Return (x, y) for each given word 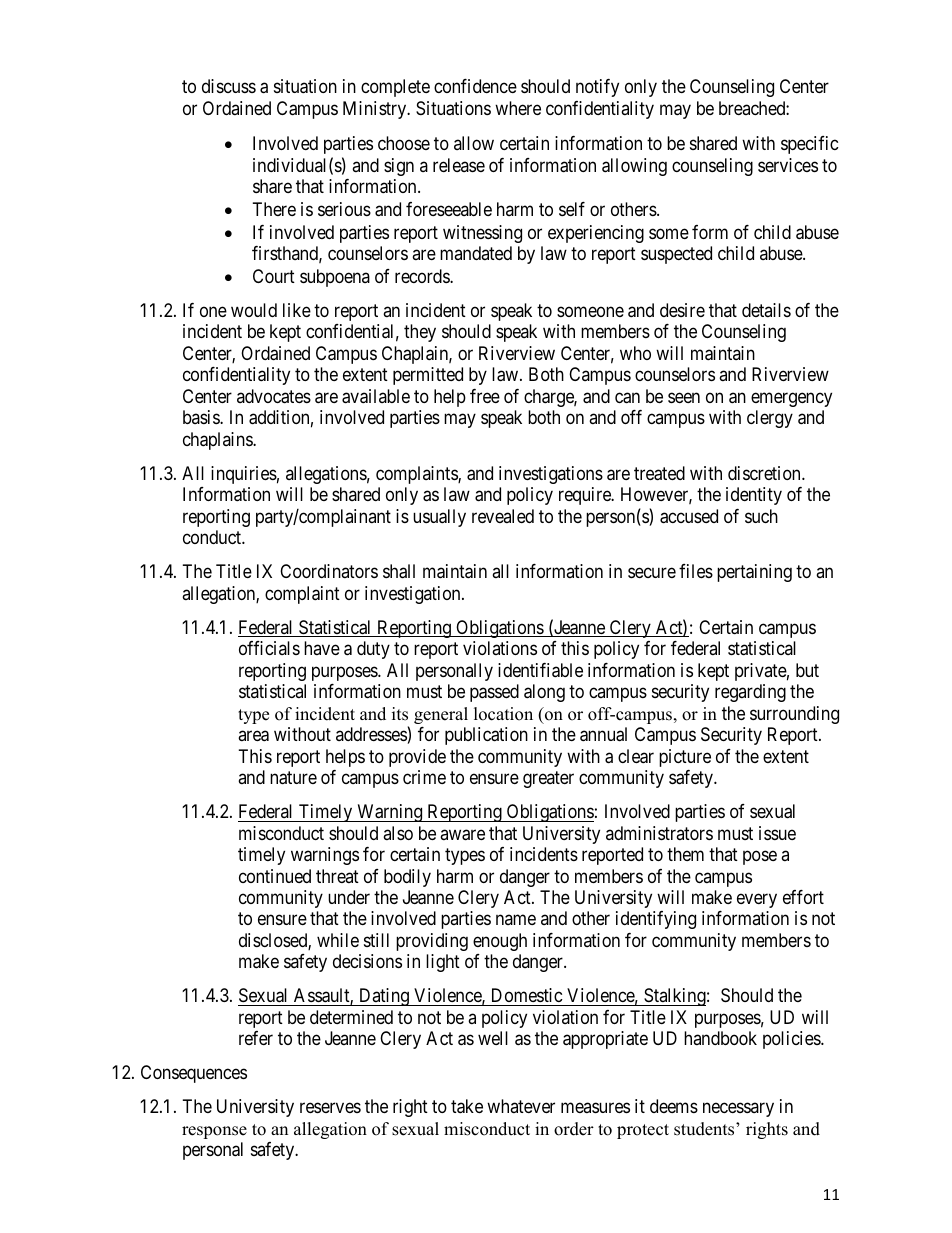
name (516, 920)
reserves (330, 1108)
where (518, 108)
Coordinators (329, 571)
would (254, 310)
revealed (503, 516)
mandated (476, 253)
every (757, 900)
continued (275, 876)
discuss (229, 86)
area (253, 736)
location (503, 714)
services (788, 165)
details (766, 310)
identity (754, 496)
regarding (750, 693)
